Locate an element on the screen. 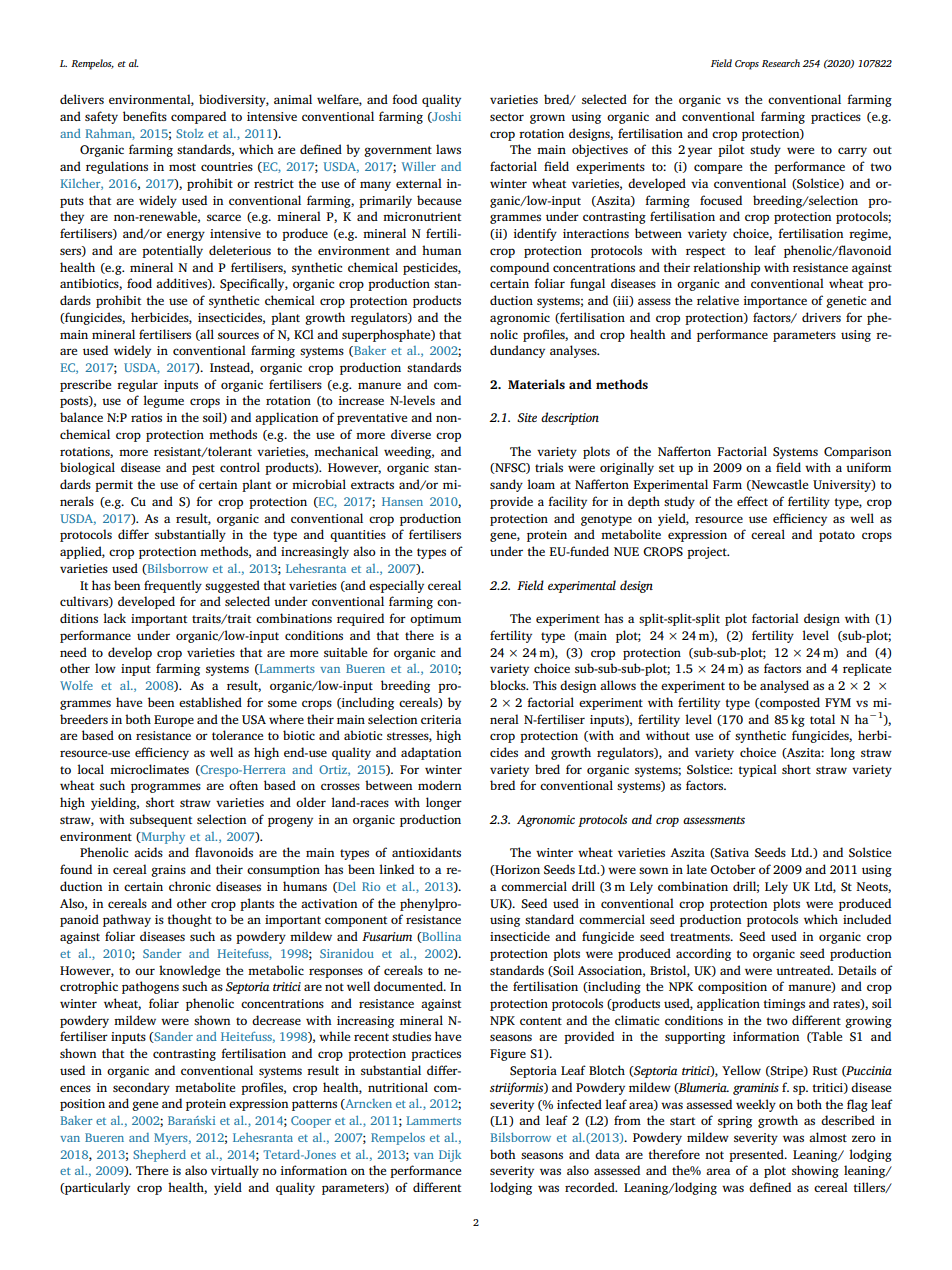  laws is located at coordinates (448, 149).
